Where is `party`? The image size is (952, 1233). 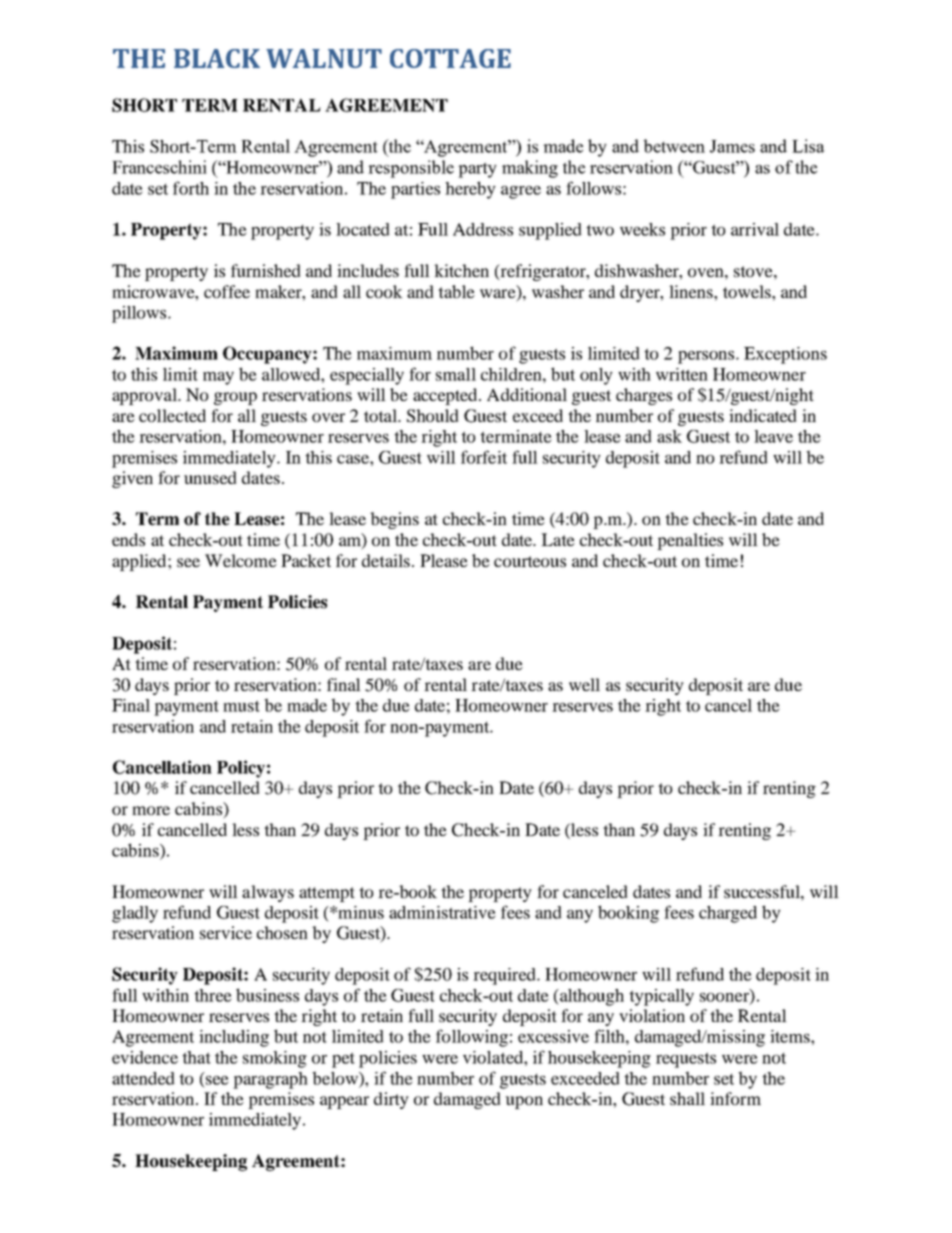
party is located at coordinates (477, 170).
